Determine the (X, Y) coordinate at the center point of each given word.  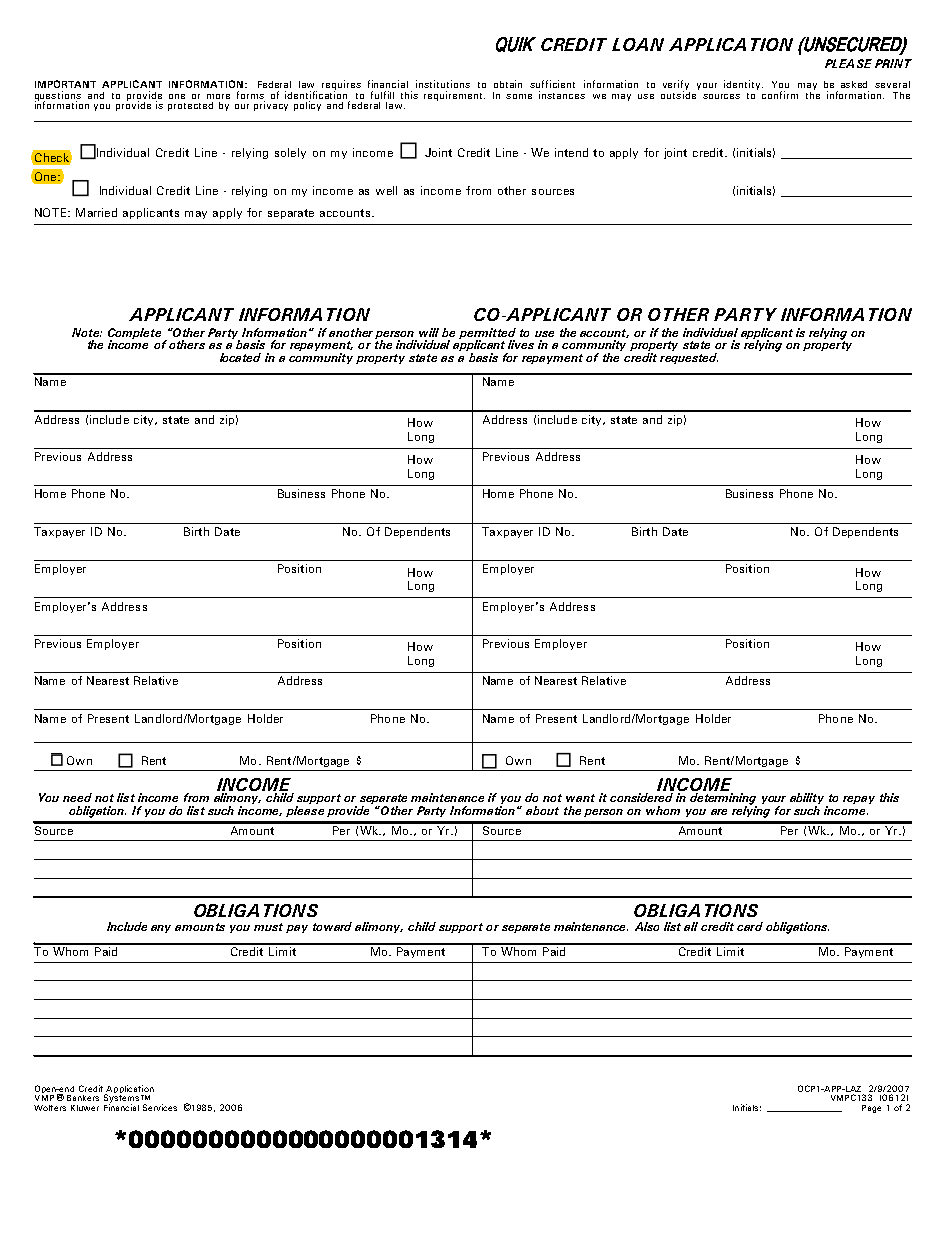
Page (871, 1109)
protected (190, 106)
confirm (780, 95)
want (580, 798)
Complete (134, 334)
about (542, 810)
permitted (487, 334)
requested (689, 358)
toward (332, 926)
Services (160, 1107)
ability (807, 800)
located (240, 357)
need (77, 797)
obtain (508, 84)
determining (723, 800)
